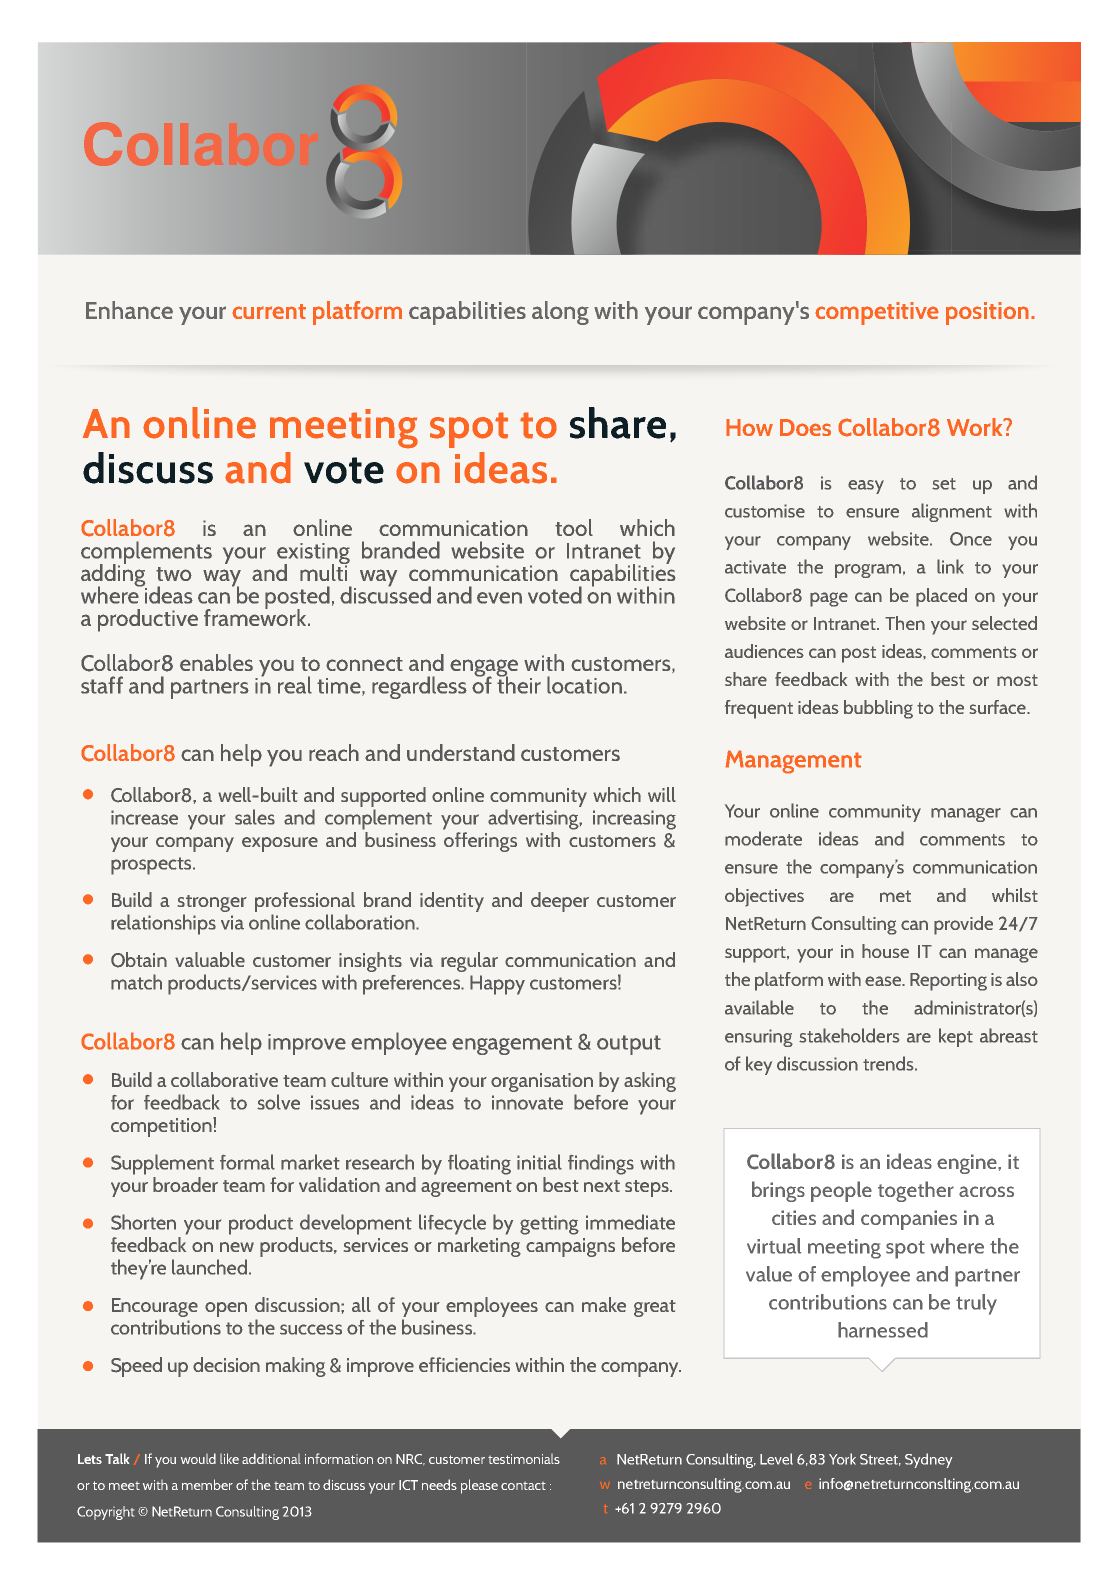 The height and width of the screenshot is (1578, 1116). What do you see at coordinates (523, 1486) in the screenshot?
I see `contact` at bounding box center [523, 1486].
